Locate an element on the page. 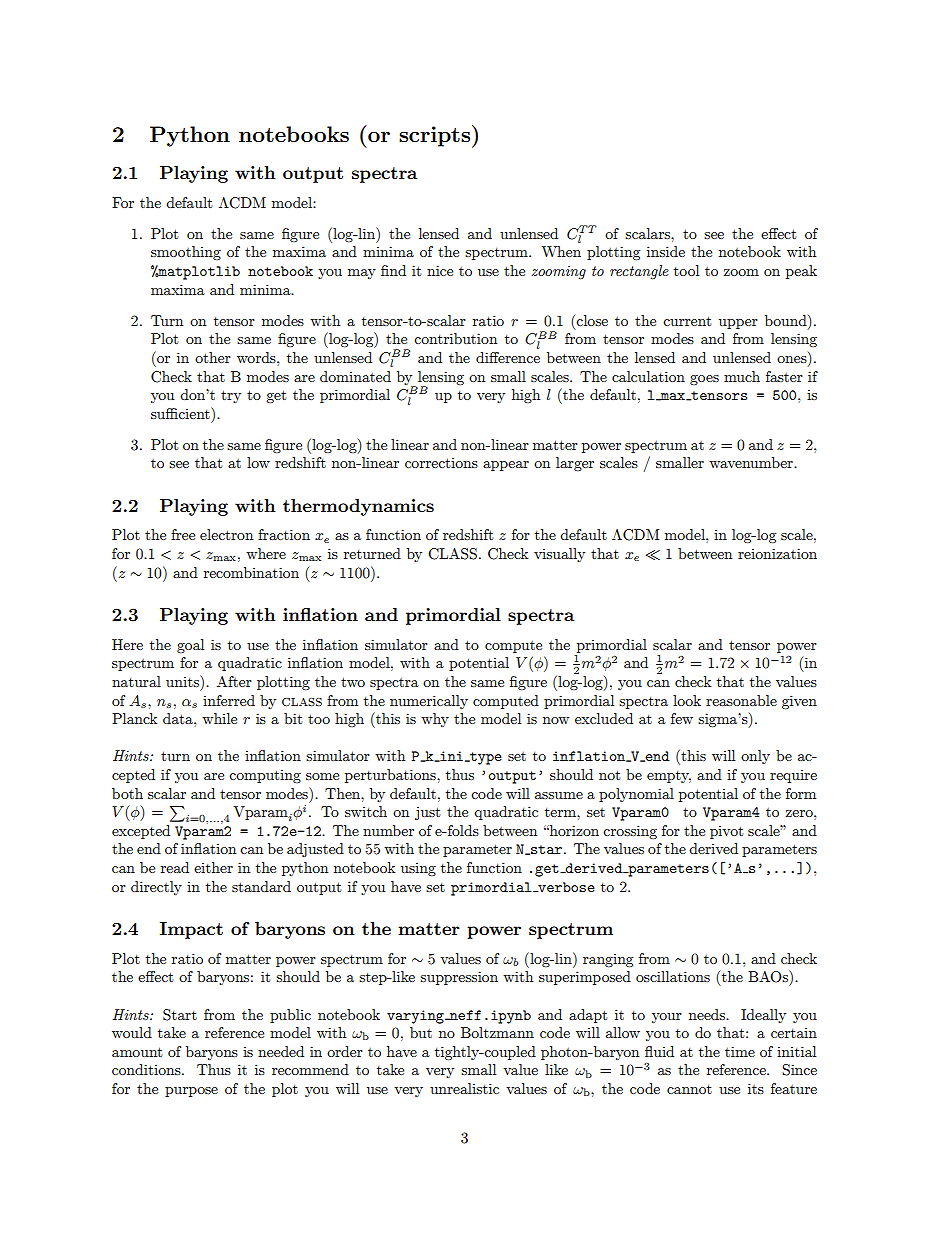  time is located at coordinates (740, 1051).
